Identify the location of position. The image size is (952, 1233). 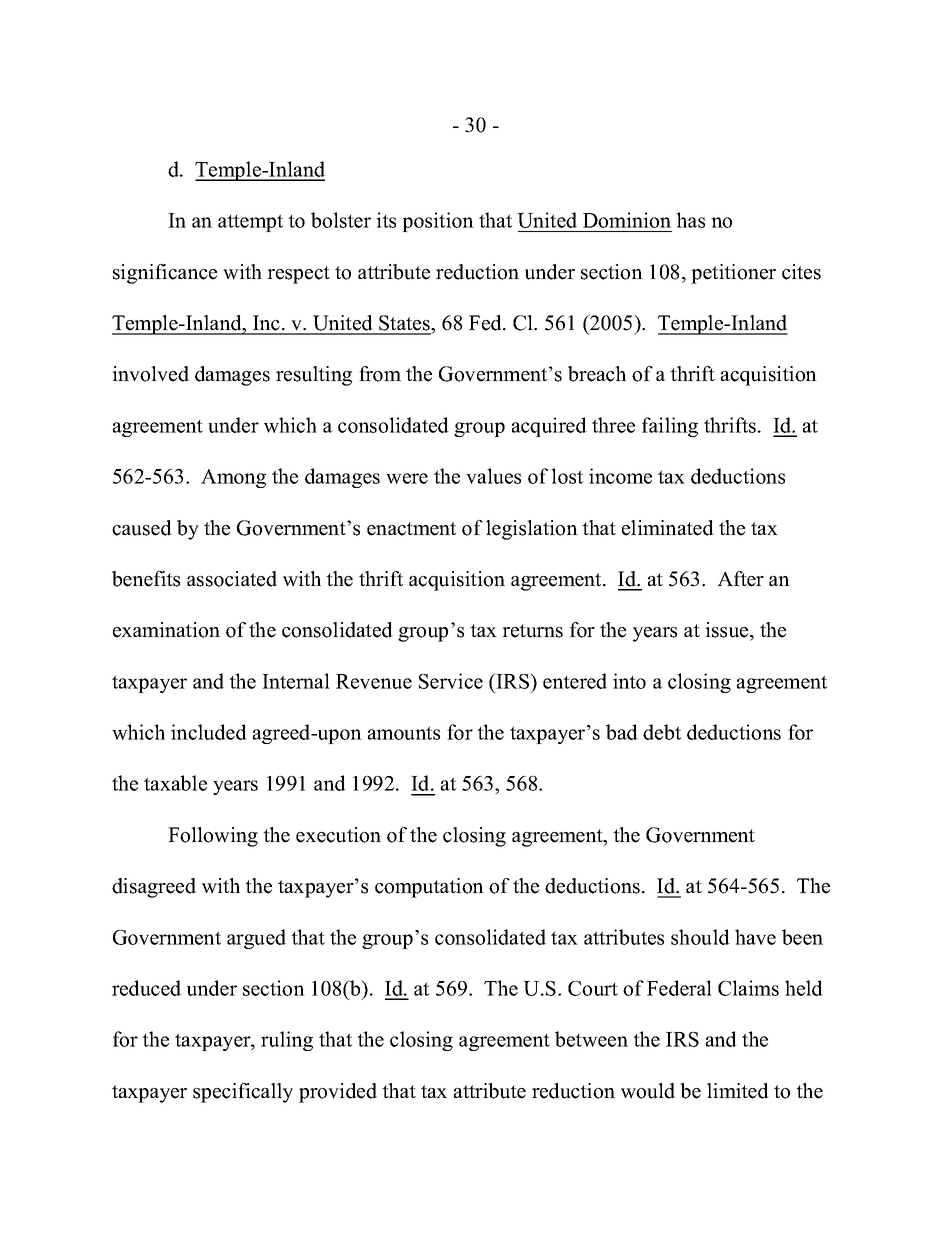
(438, 222).
